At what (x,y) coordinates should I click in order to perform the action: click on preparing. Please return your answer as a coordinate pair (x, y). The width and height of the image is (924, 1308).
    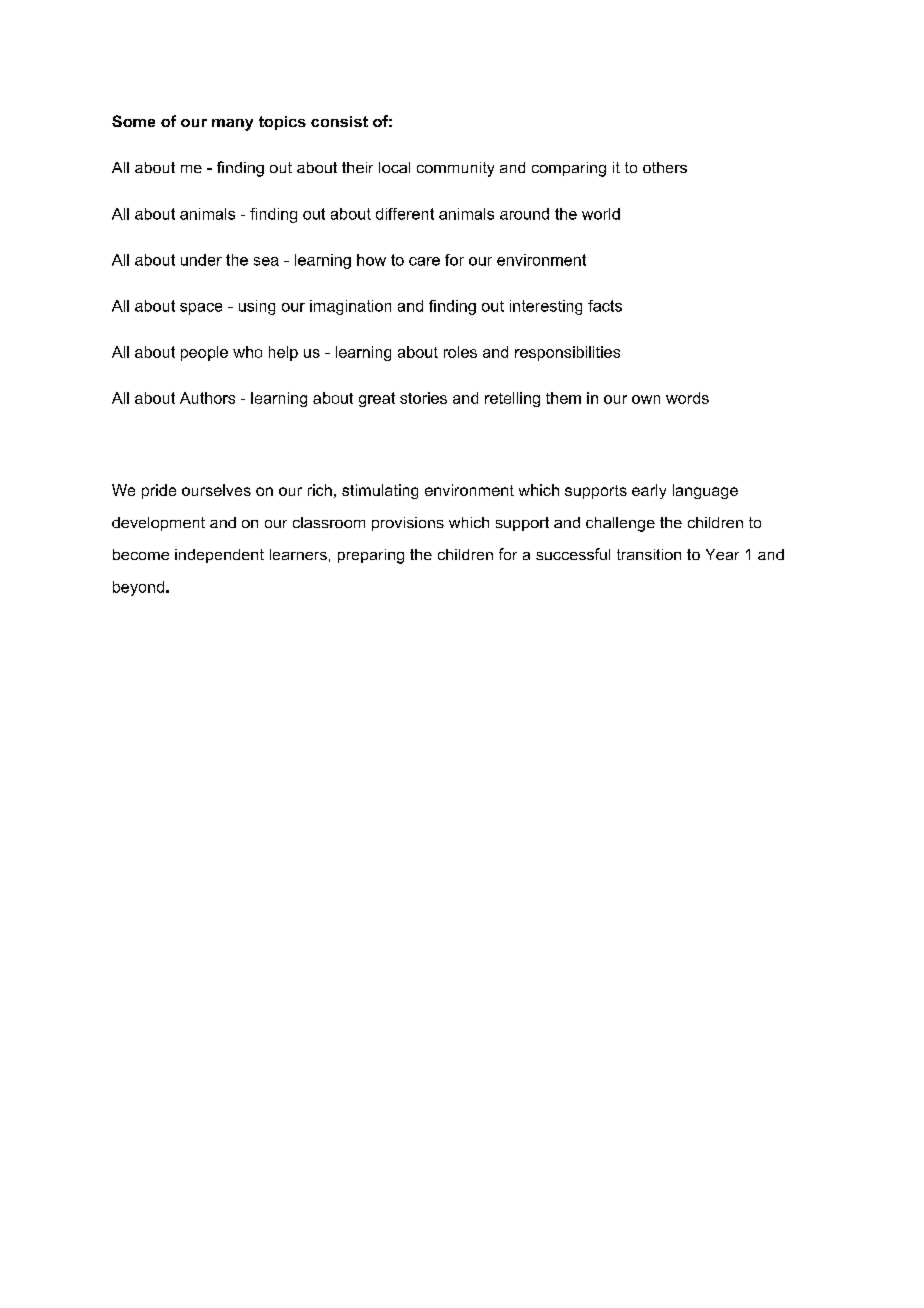
    Looking at the image, I should click on (371, 556).
